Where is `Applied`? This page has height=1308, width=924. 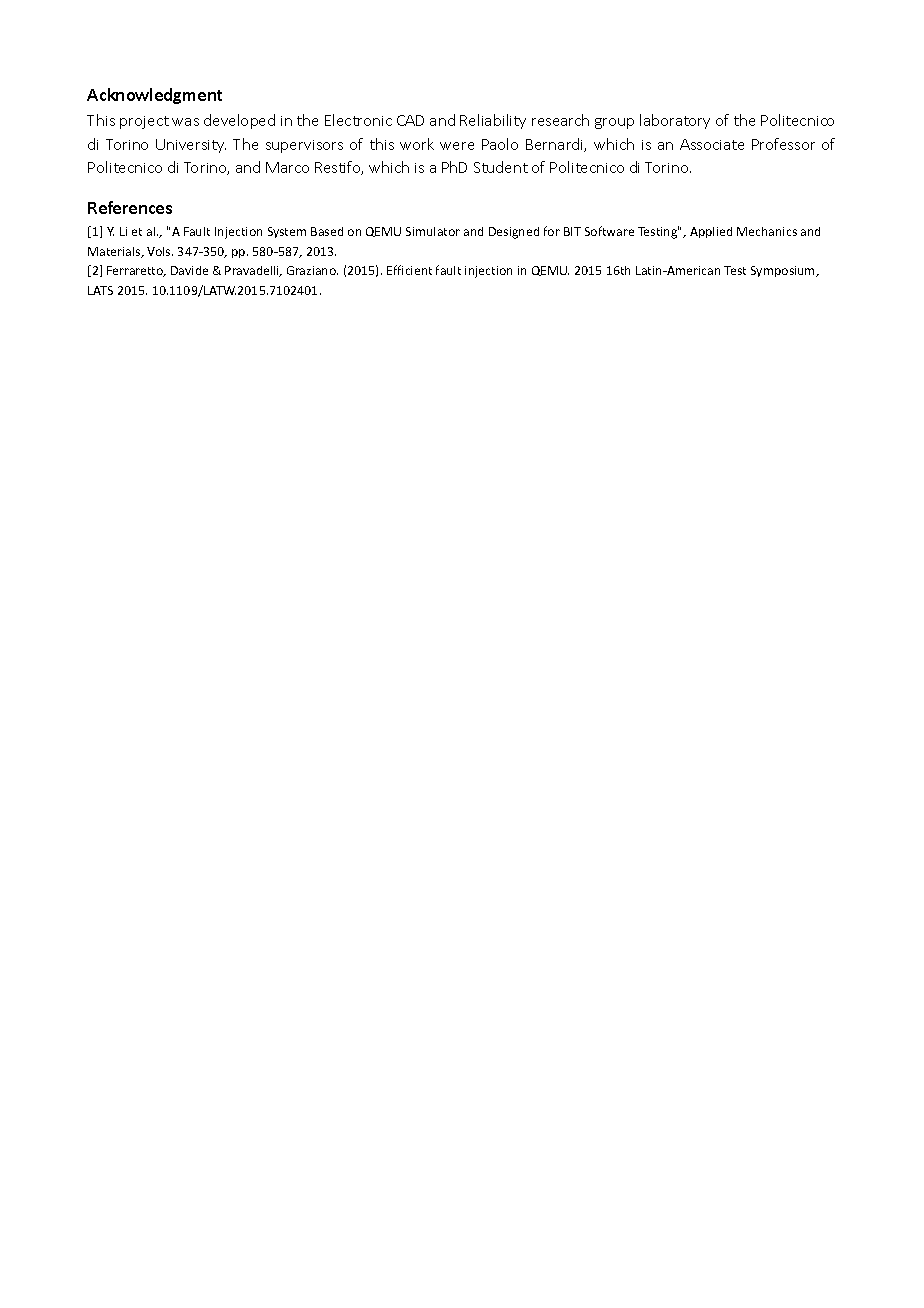 Applied is located at coordinates (711, 232).
